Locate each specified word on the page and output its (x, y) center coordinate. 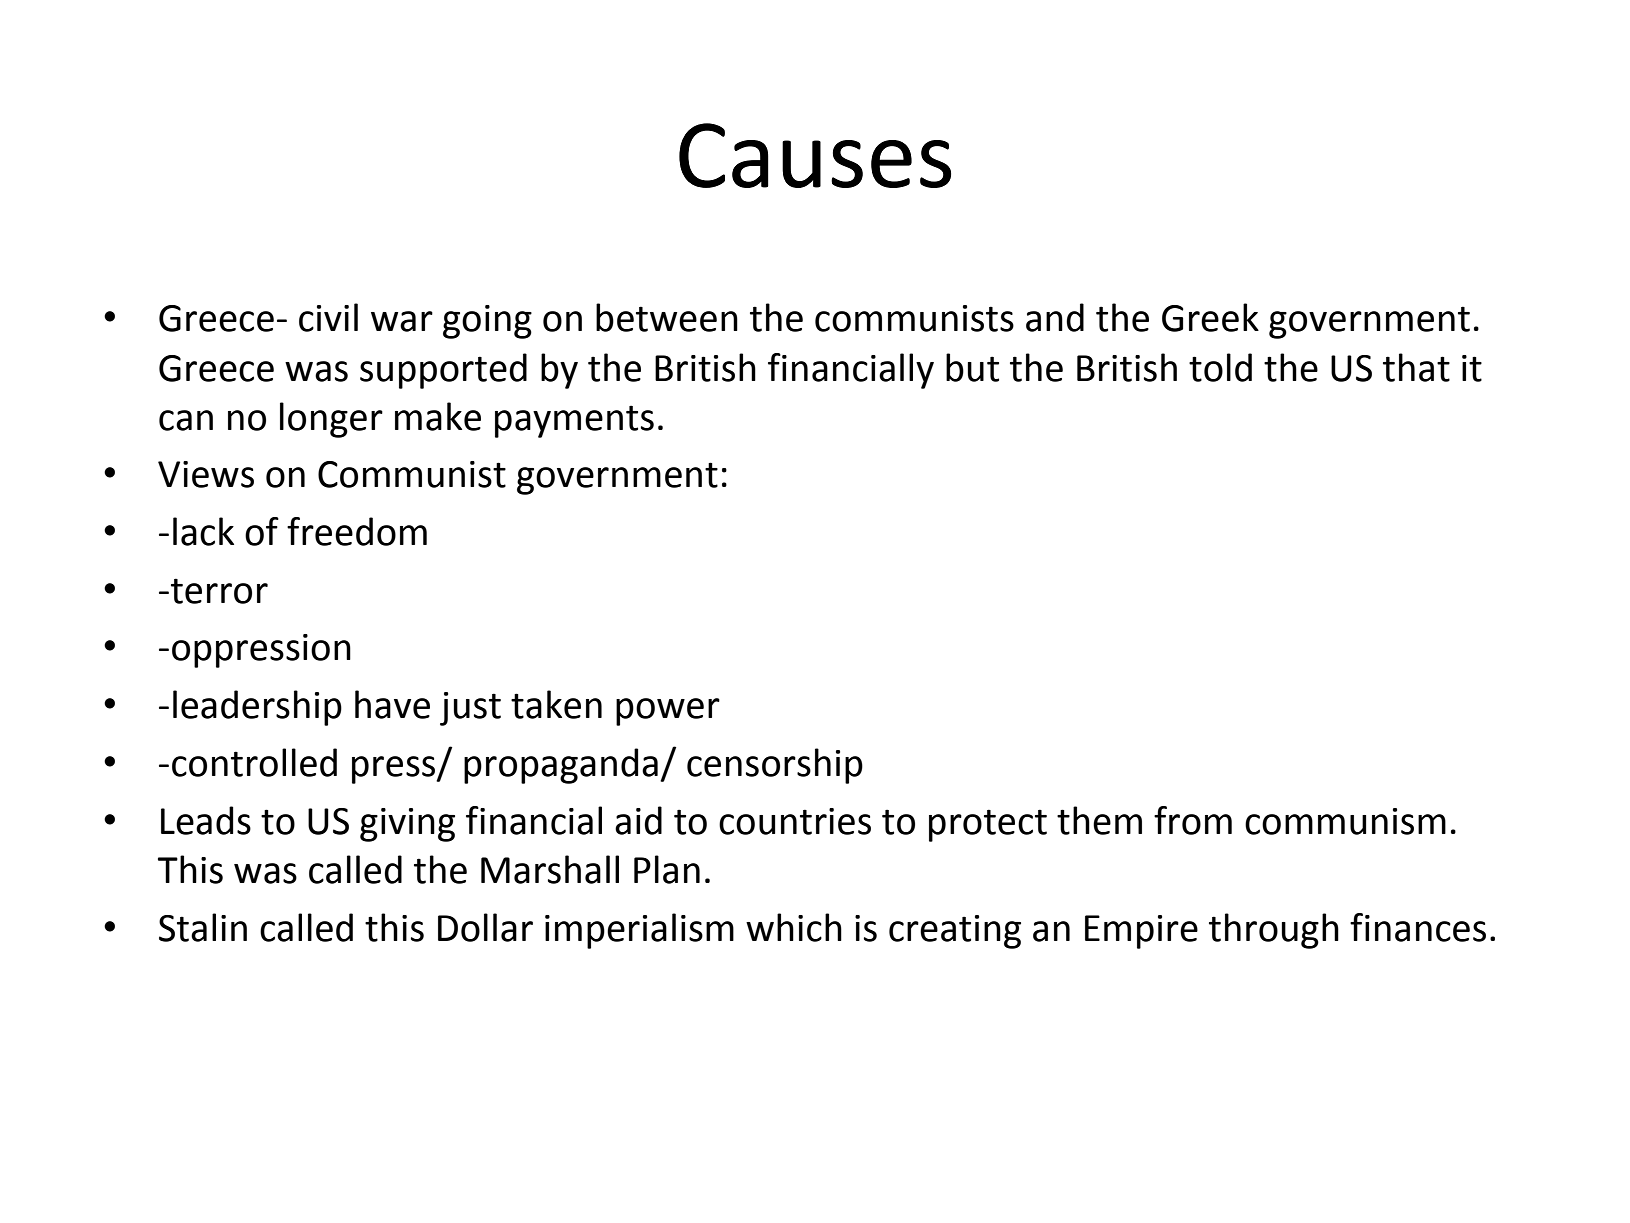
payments (574, 421)
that (1416, 367)
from (1193, 820)
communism (1345, 821)
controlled (254, 762)
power (668, 712)
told (1220, 367)
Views (206, 474)
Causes (815, 155)
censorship (775, 766)
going (487, 322)
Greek (1210, 317)
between (667, 317)
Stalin (203, 927)
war (402, 321)
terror (219, 591)
